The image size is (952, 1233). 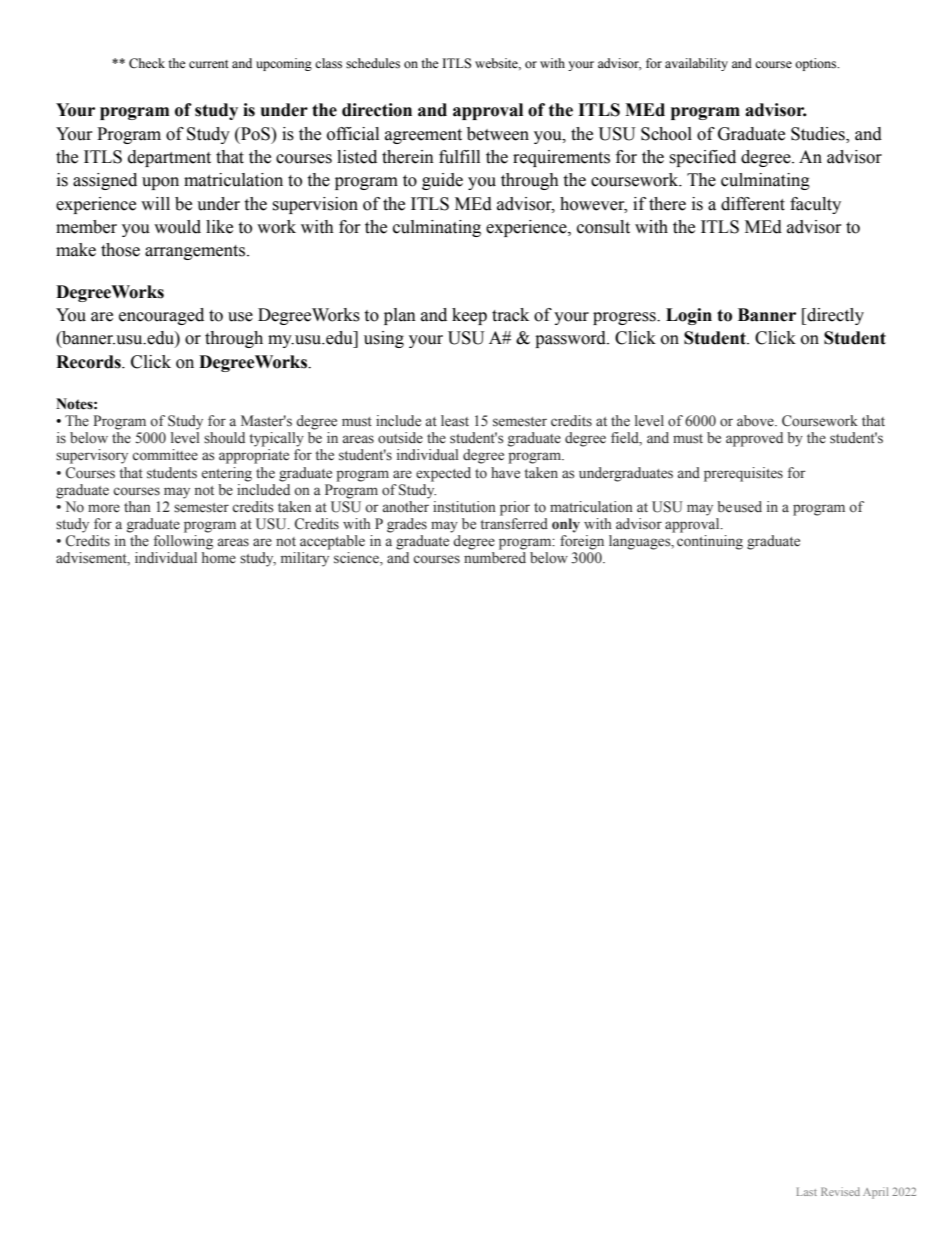 What do you see at coordinates (807, 1191) in the screenshot?
I see `Last` at bounding box center [807, 1191].
